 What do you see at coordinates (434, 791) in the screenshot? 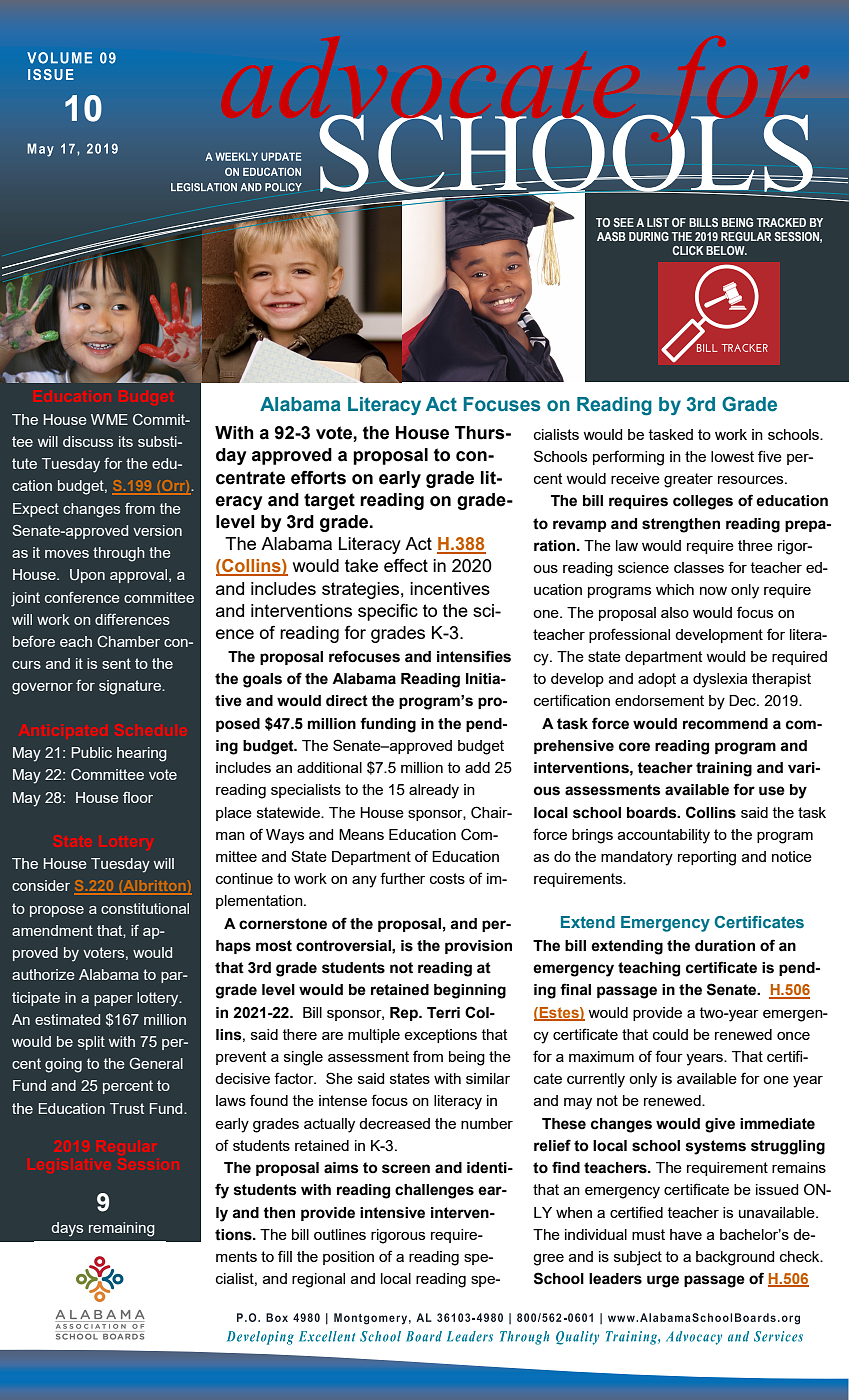
I see `already` at bounding box center [434, 791].
